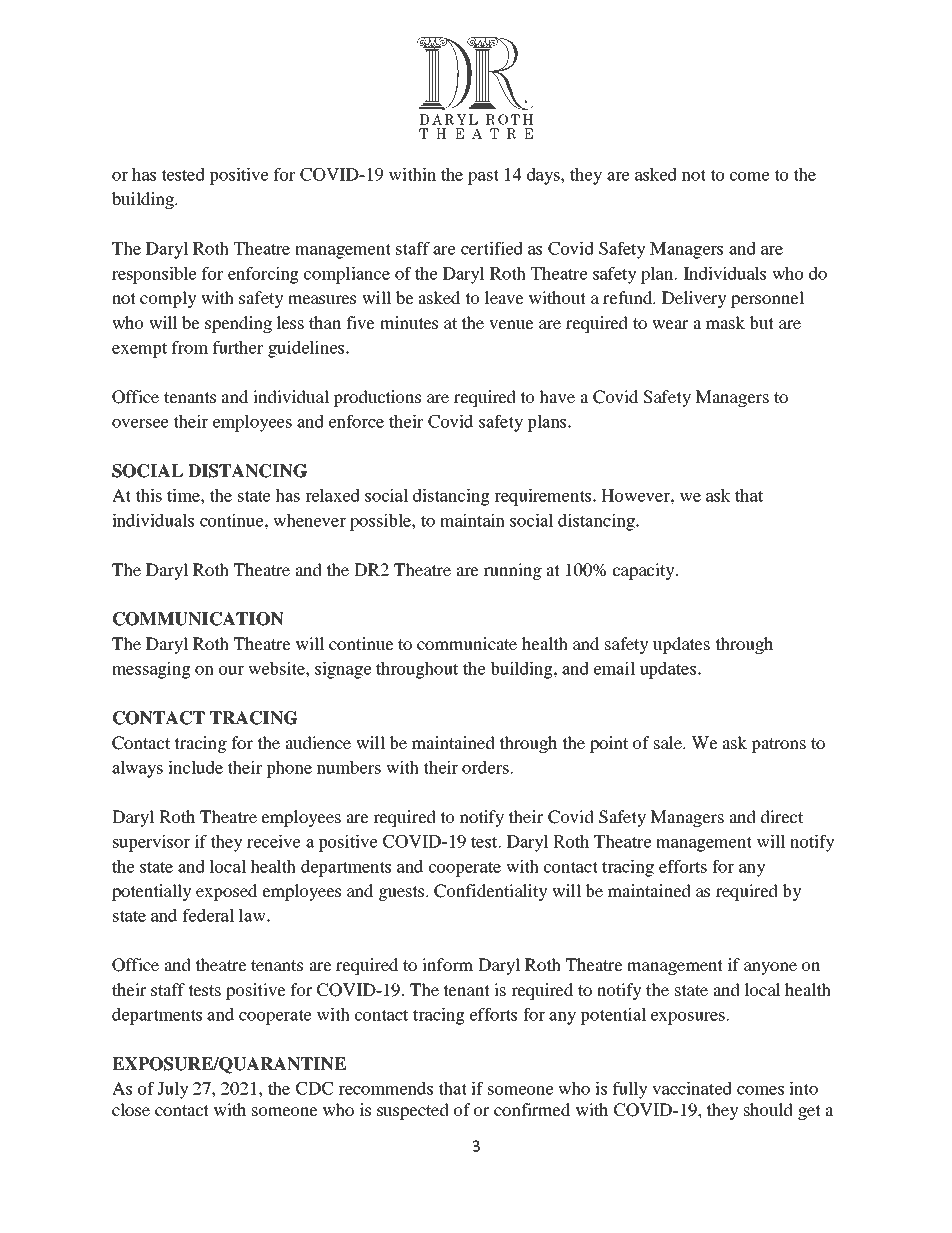  I want to click on Delivery, so click(694, 299).
